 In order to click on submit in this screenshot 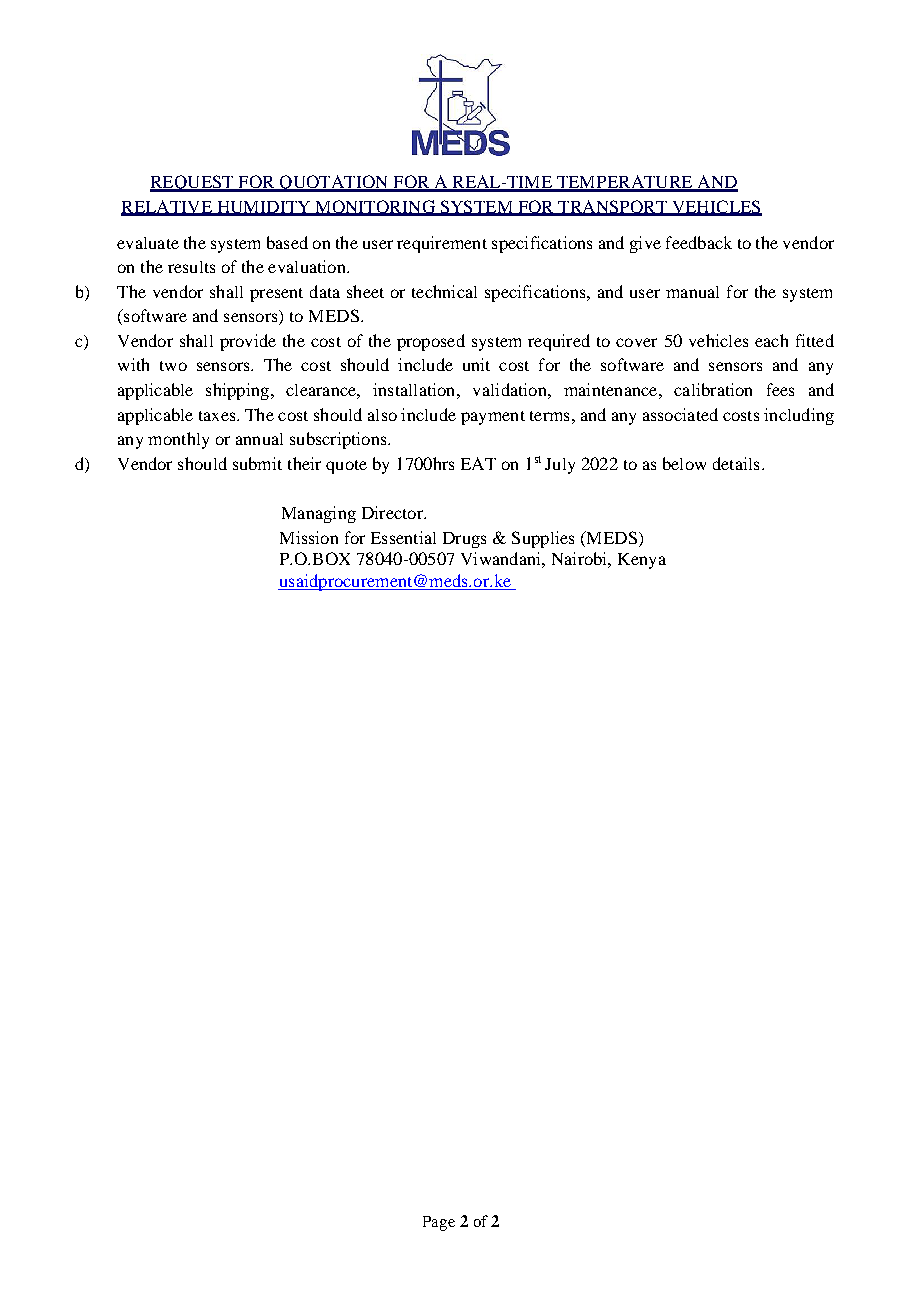, I will do `click(257, 463)`.
